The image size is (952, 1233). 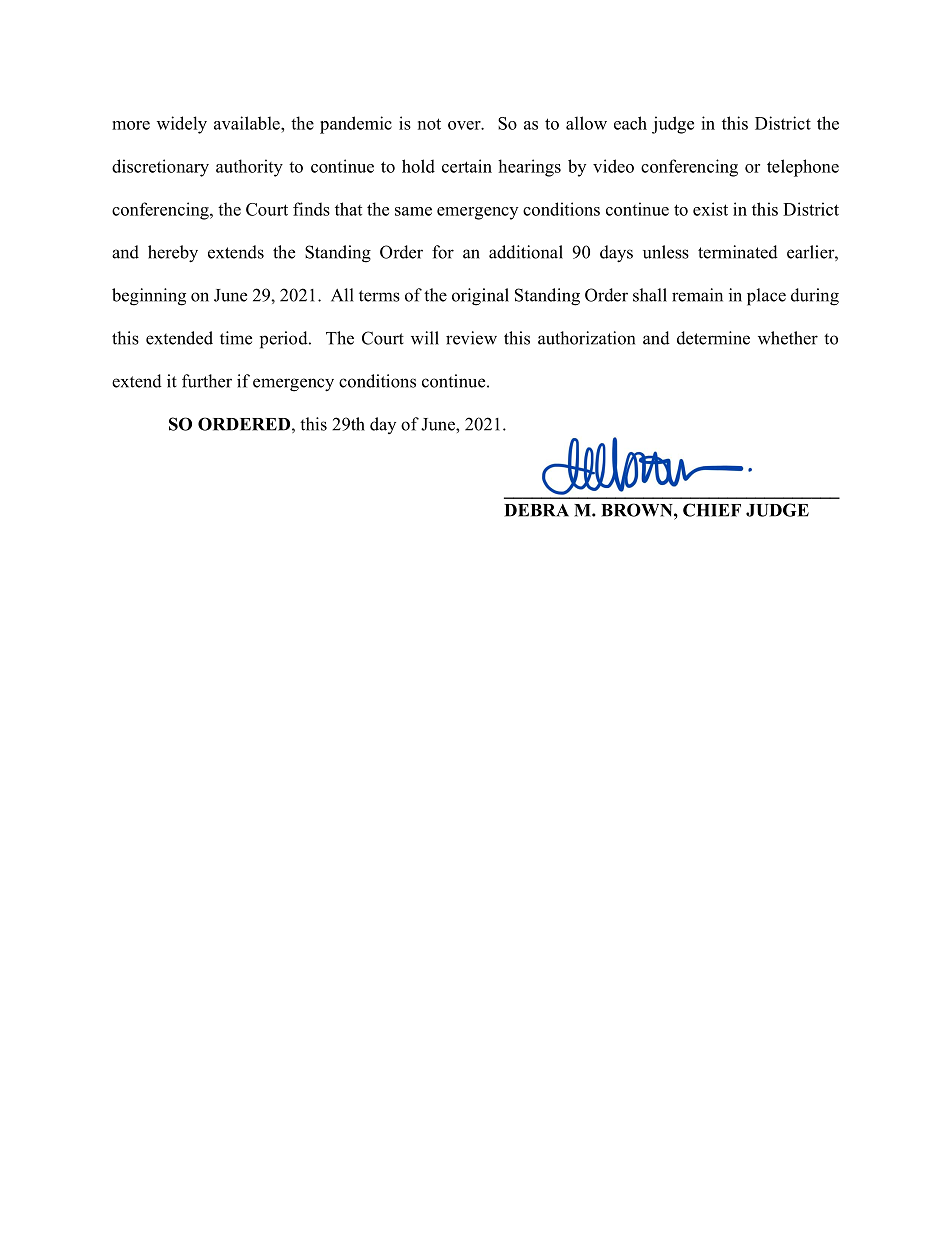 I want to click on widely, so click(x=182, y=125).
